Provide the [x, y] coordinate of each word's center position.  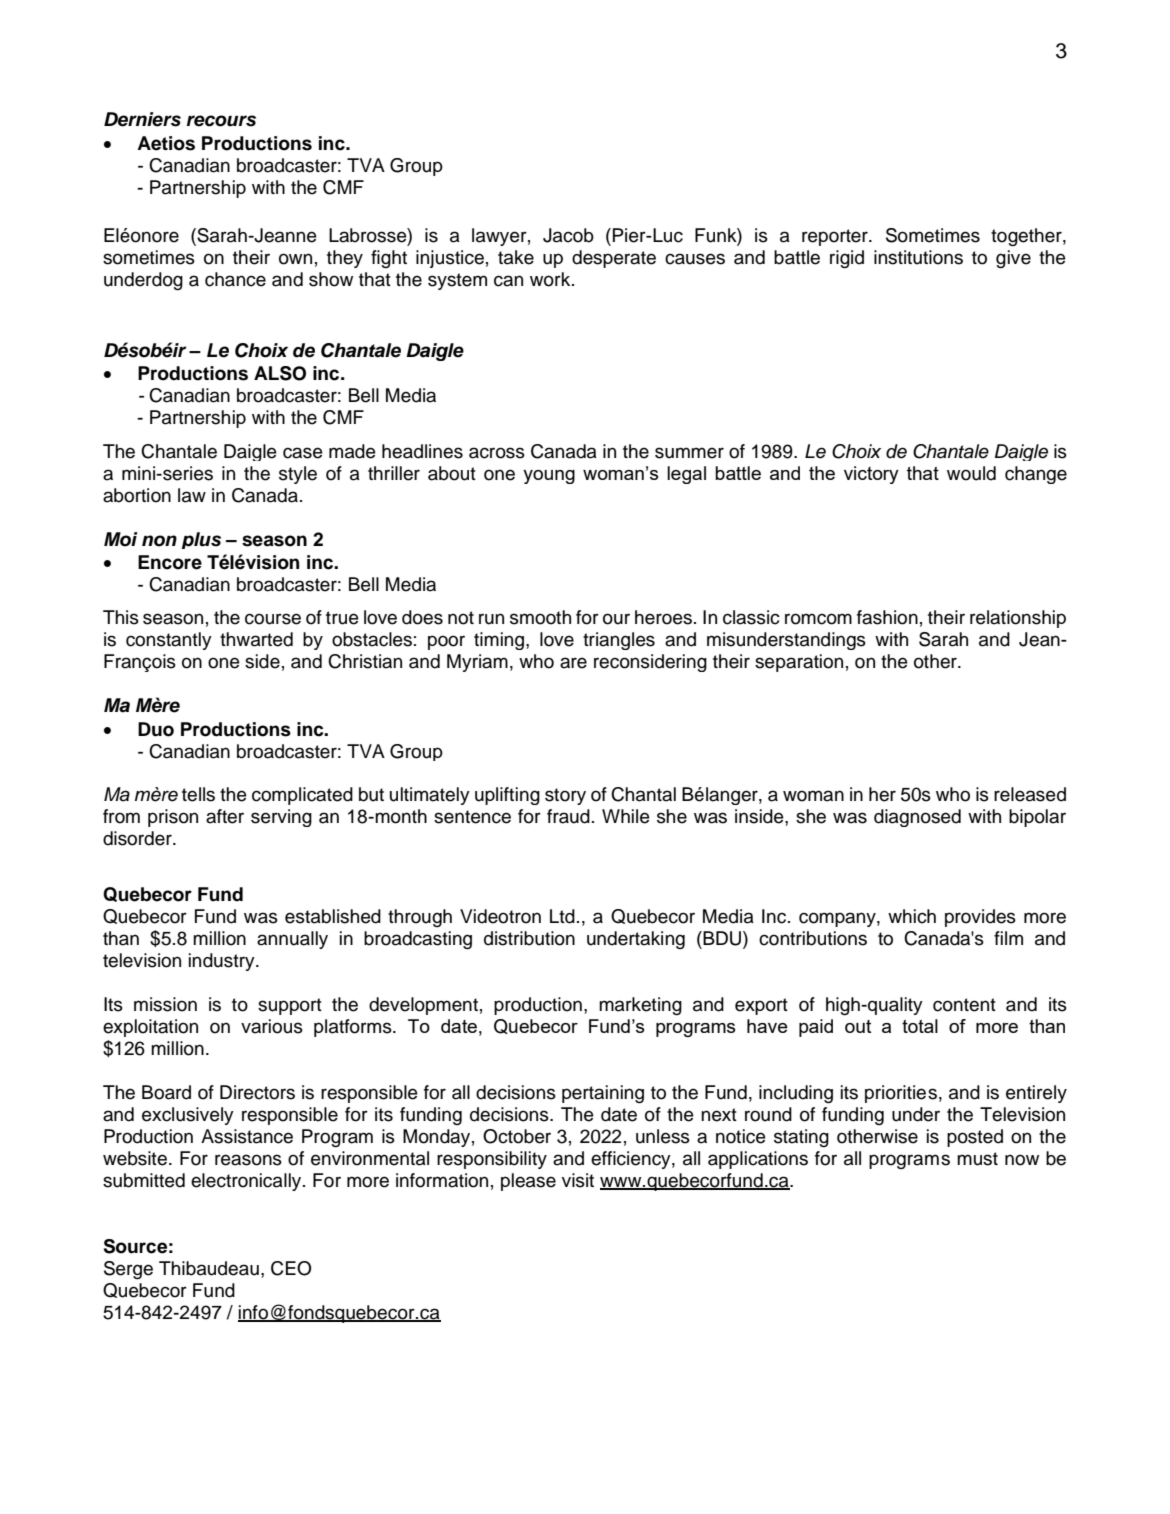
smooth [540, 617]
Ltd [562, 916]
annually [292, 940]
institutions [918, 257]
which [912, 916]
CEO [291, 1268]
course [273, 619]
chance [235, 279]
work [551, 279]
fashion [887, 617]
